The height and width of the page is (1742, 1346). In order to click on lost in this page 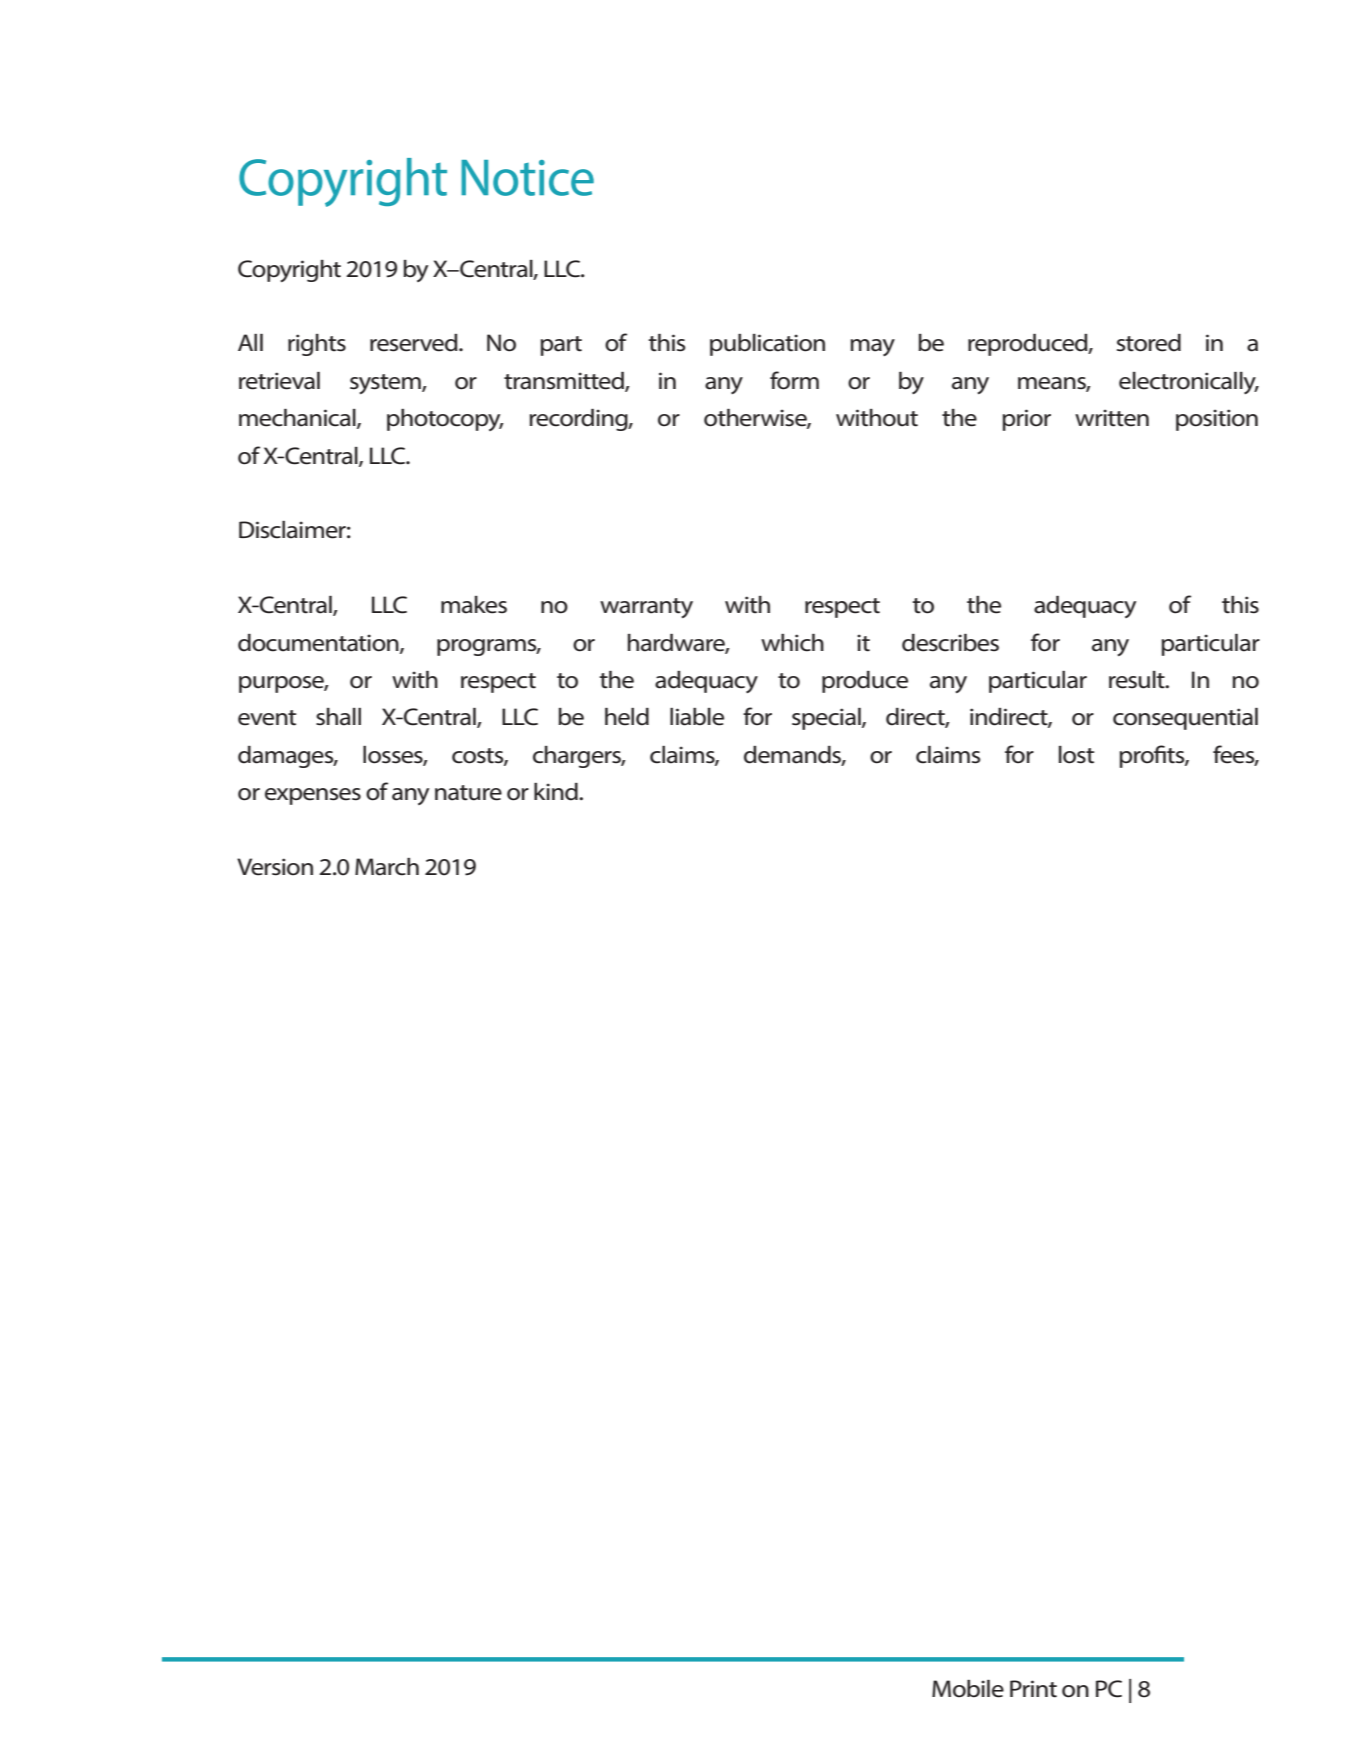, I will do `click(1076, 755)`.
